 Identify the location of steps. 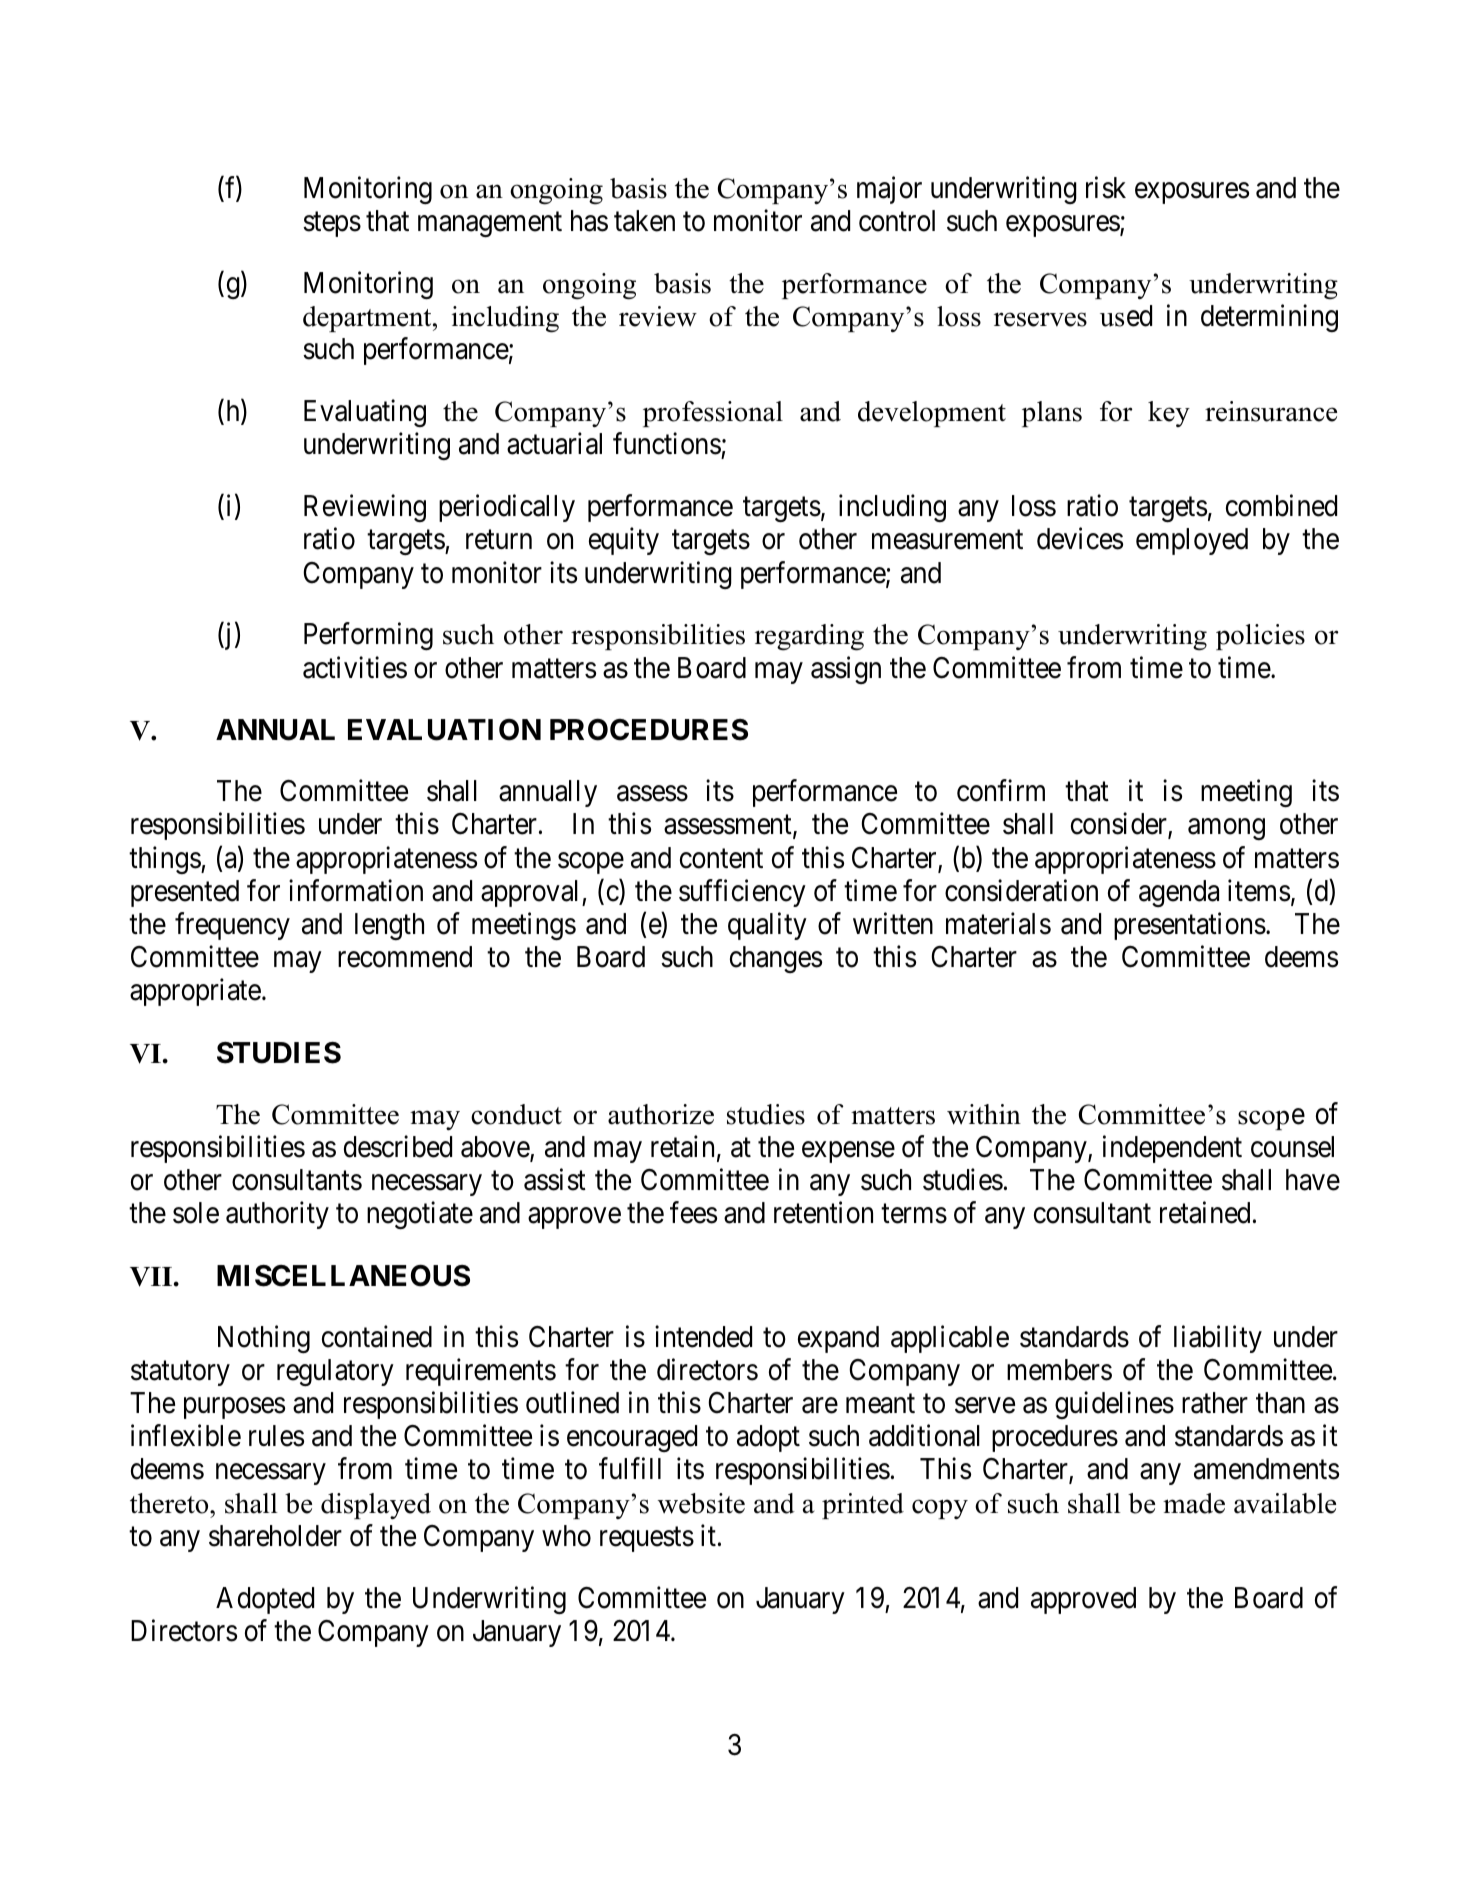
(332, 225).
